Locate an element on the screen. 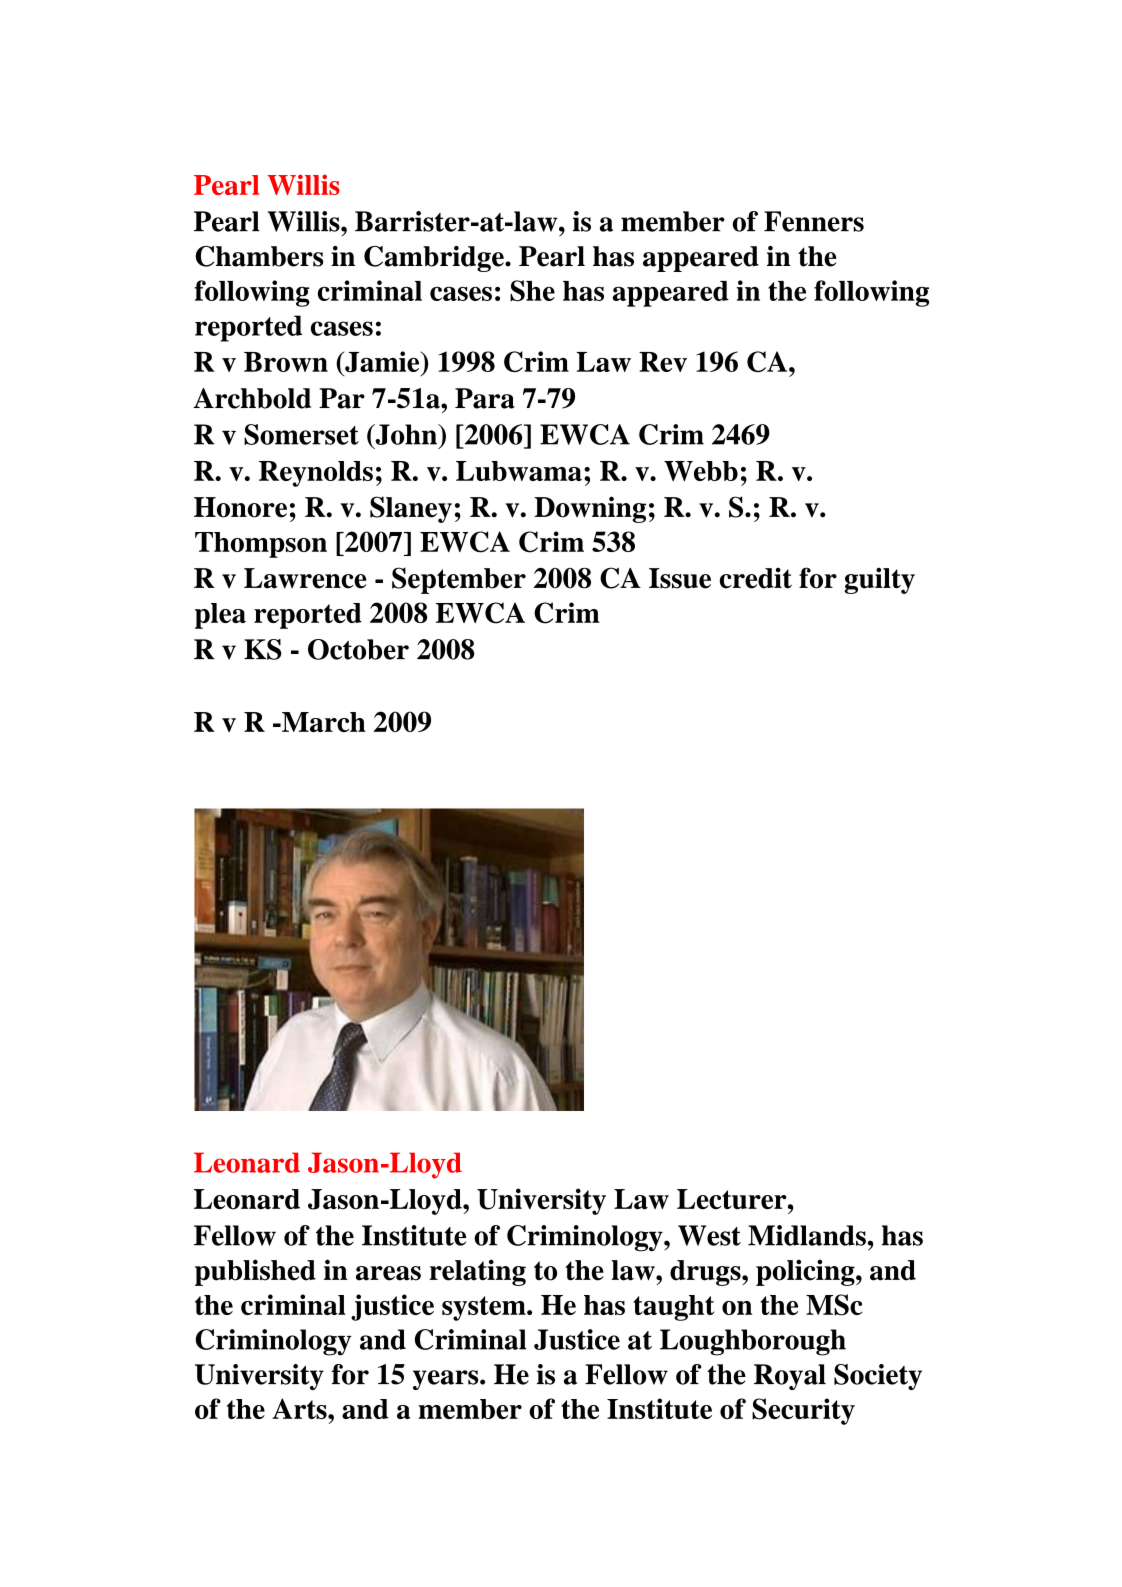 The image size is (1122, 1587). Arts is located at coordinates (300, 1408).
